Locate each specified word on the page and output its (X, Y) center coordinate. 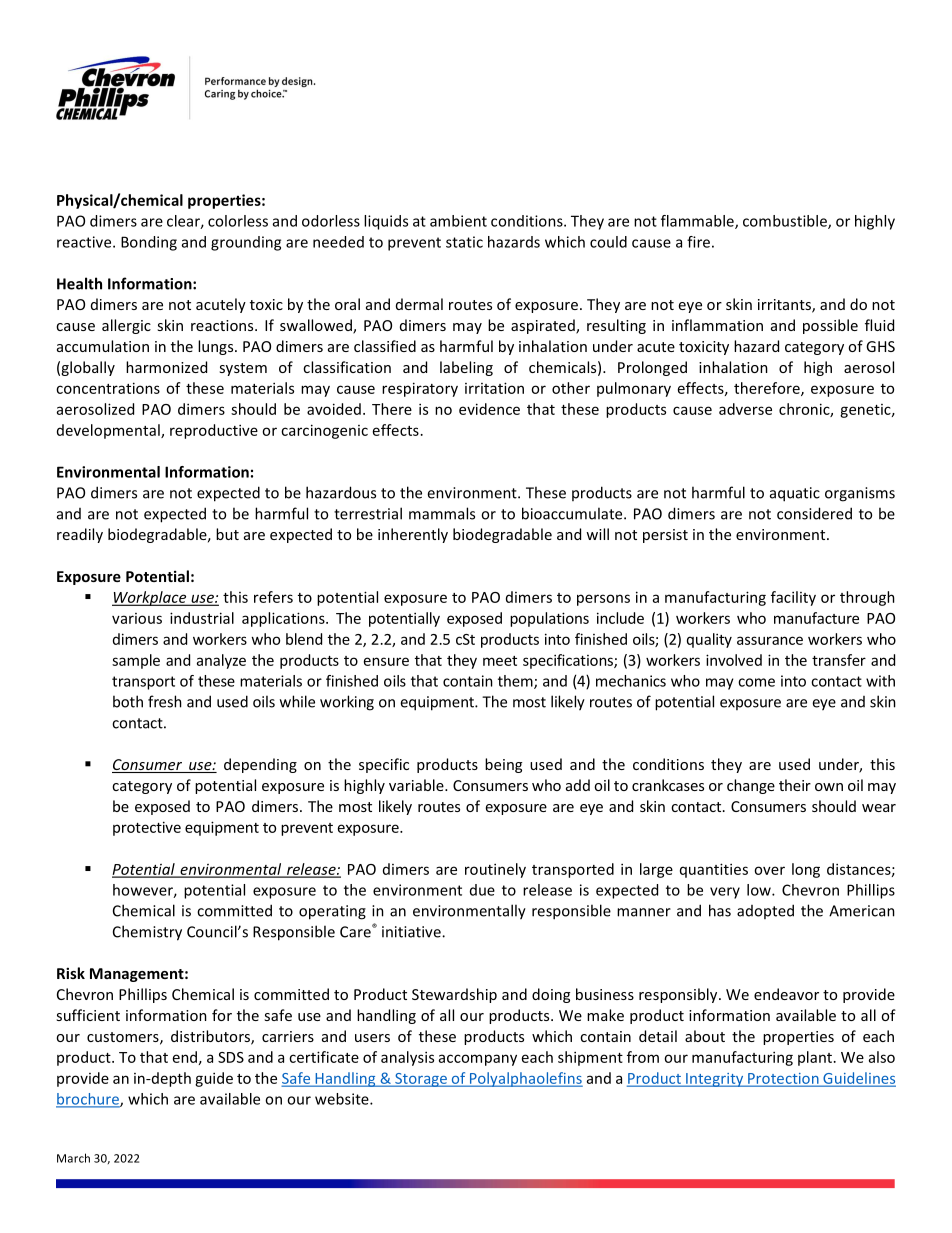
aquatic (795, 494)
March (73, 1158)
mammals (442, 513)
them (516, 682)
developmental (109, 431)
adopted (765, 911)
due (482, 890)
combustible (786, 222)
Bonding (149, 243)
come (756, 682)
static (464, 242)
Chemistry (147, 933)
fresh (165, 701)
